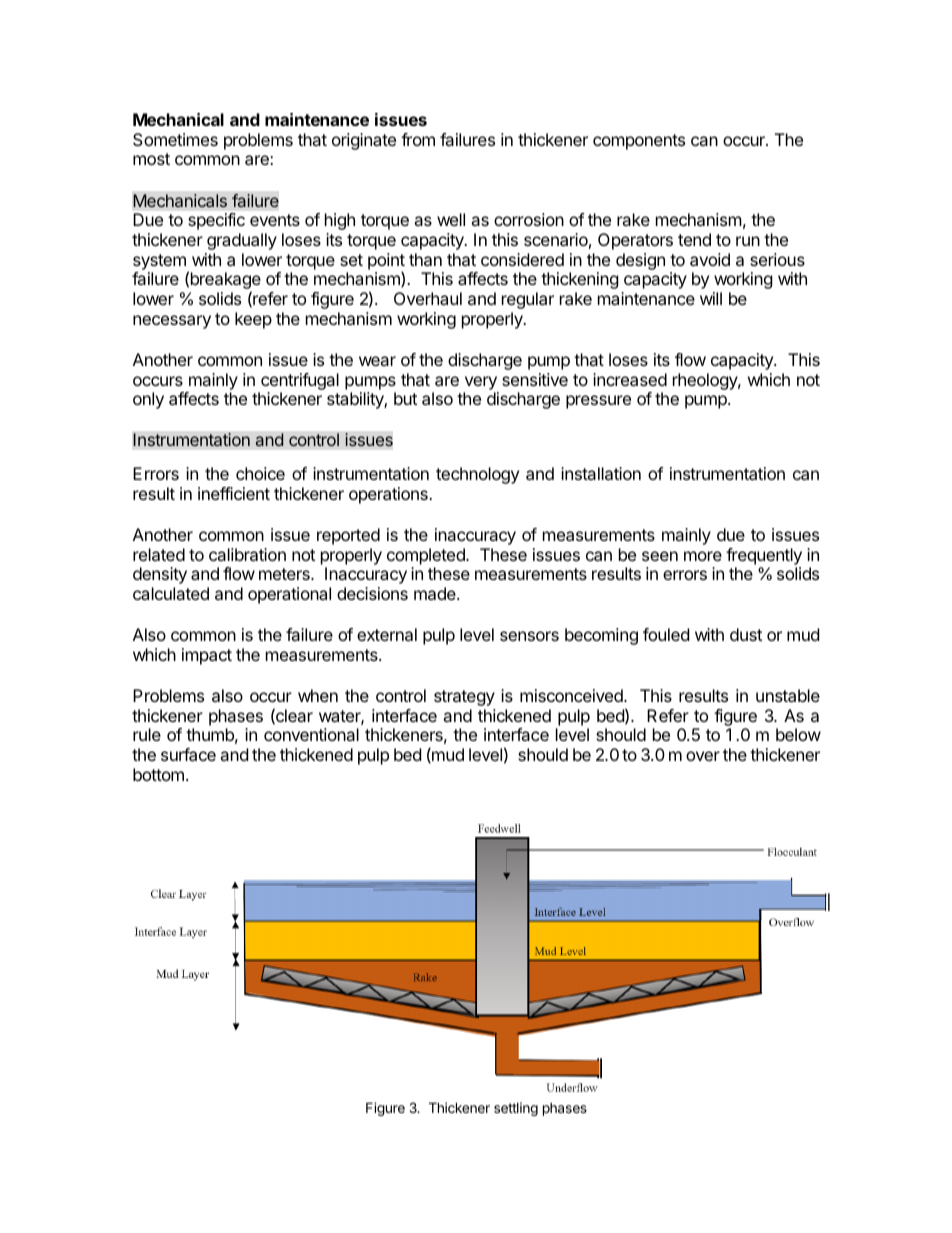 This image has width=952, height=1233. Describe the element at coordinates (516, 1109) in the image. I see `settling` at that location.
